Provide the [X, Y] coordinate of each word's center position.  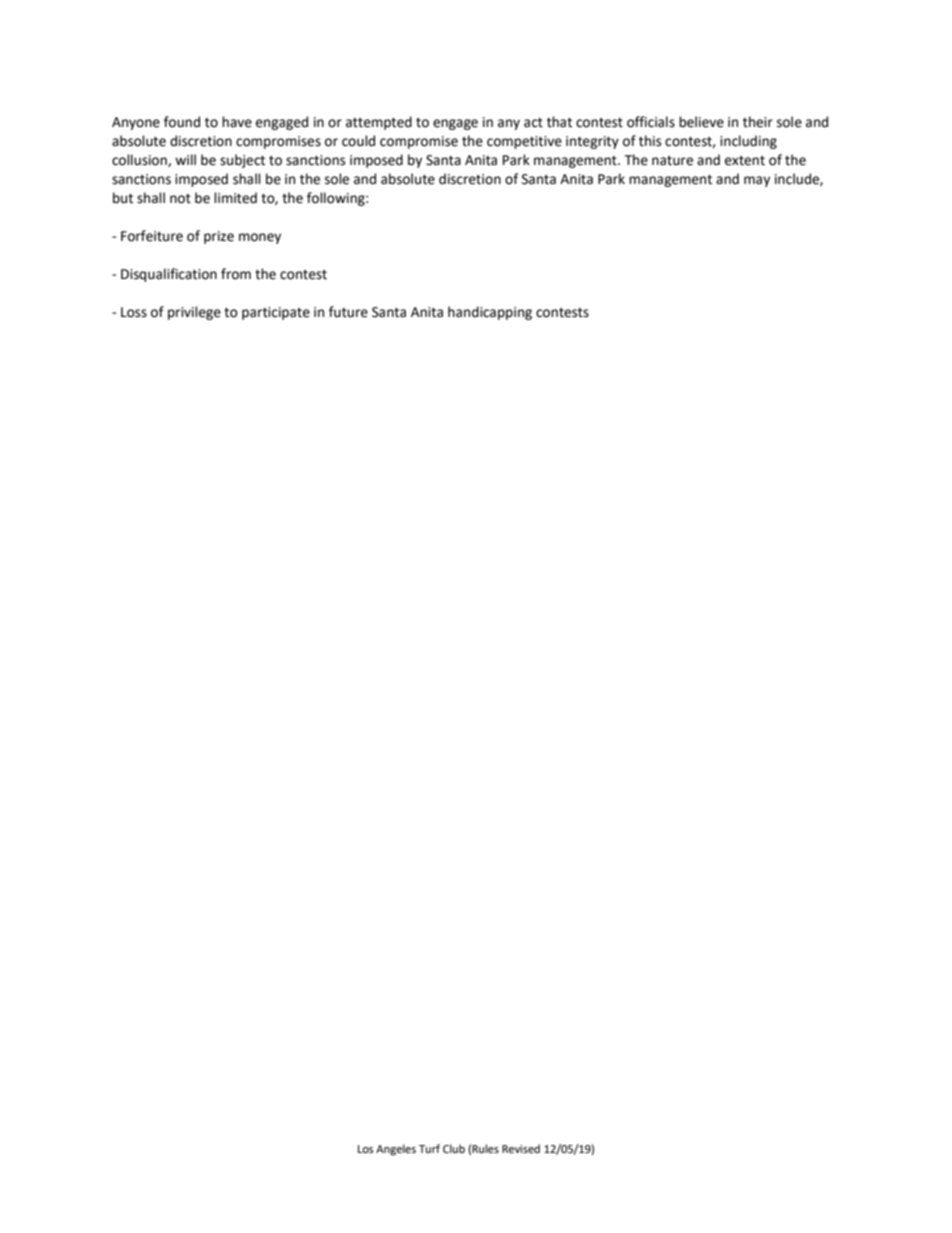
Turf [429, 1148]
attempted [379, 123]
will [185, 159]
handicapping [490, 313]
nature [672, 161]
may [757, 181]
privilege [194, 313]
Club [454, 1149]
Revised [521, 1149]
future [348, 312]
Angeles [396, 1150]
